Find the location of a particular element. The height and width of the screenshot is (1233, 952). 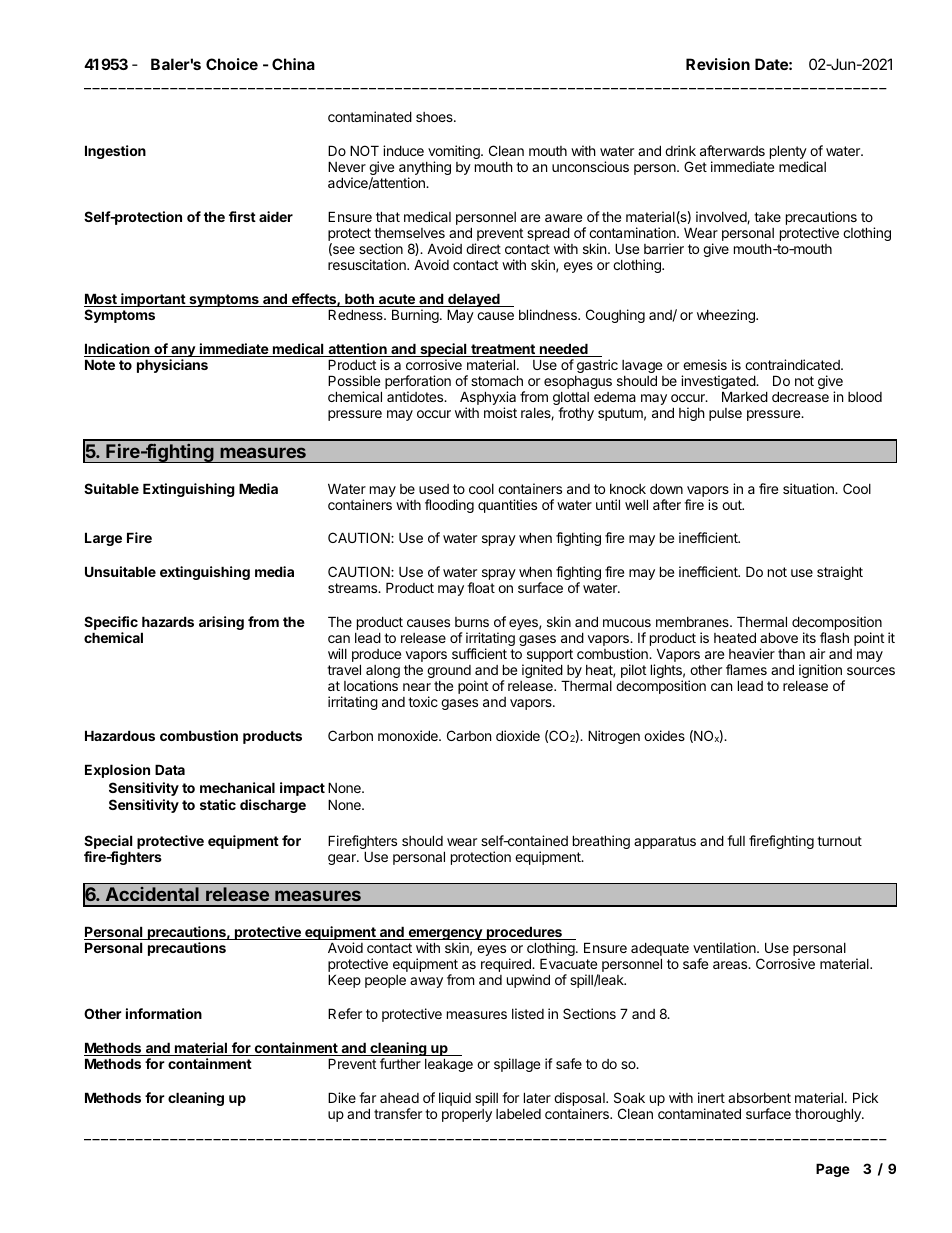

dioxide is located at coordinates (518, 735).
